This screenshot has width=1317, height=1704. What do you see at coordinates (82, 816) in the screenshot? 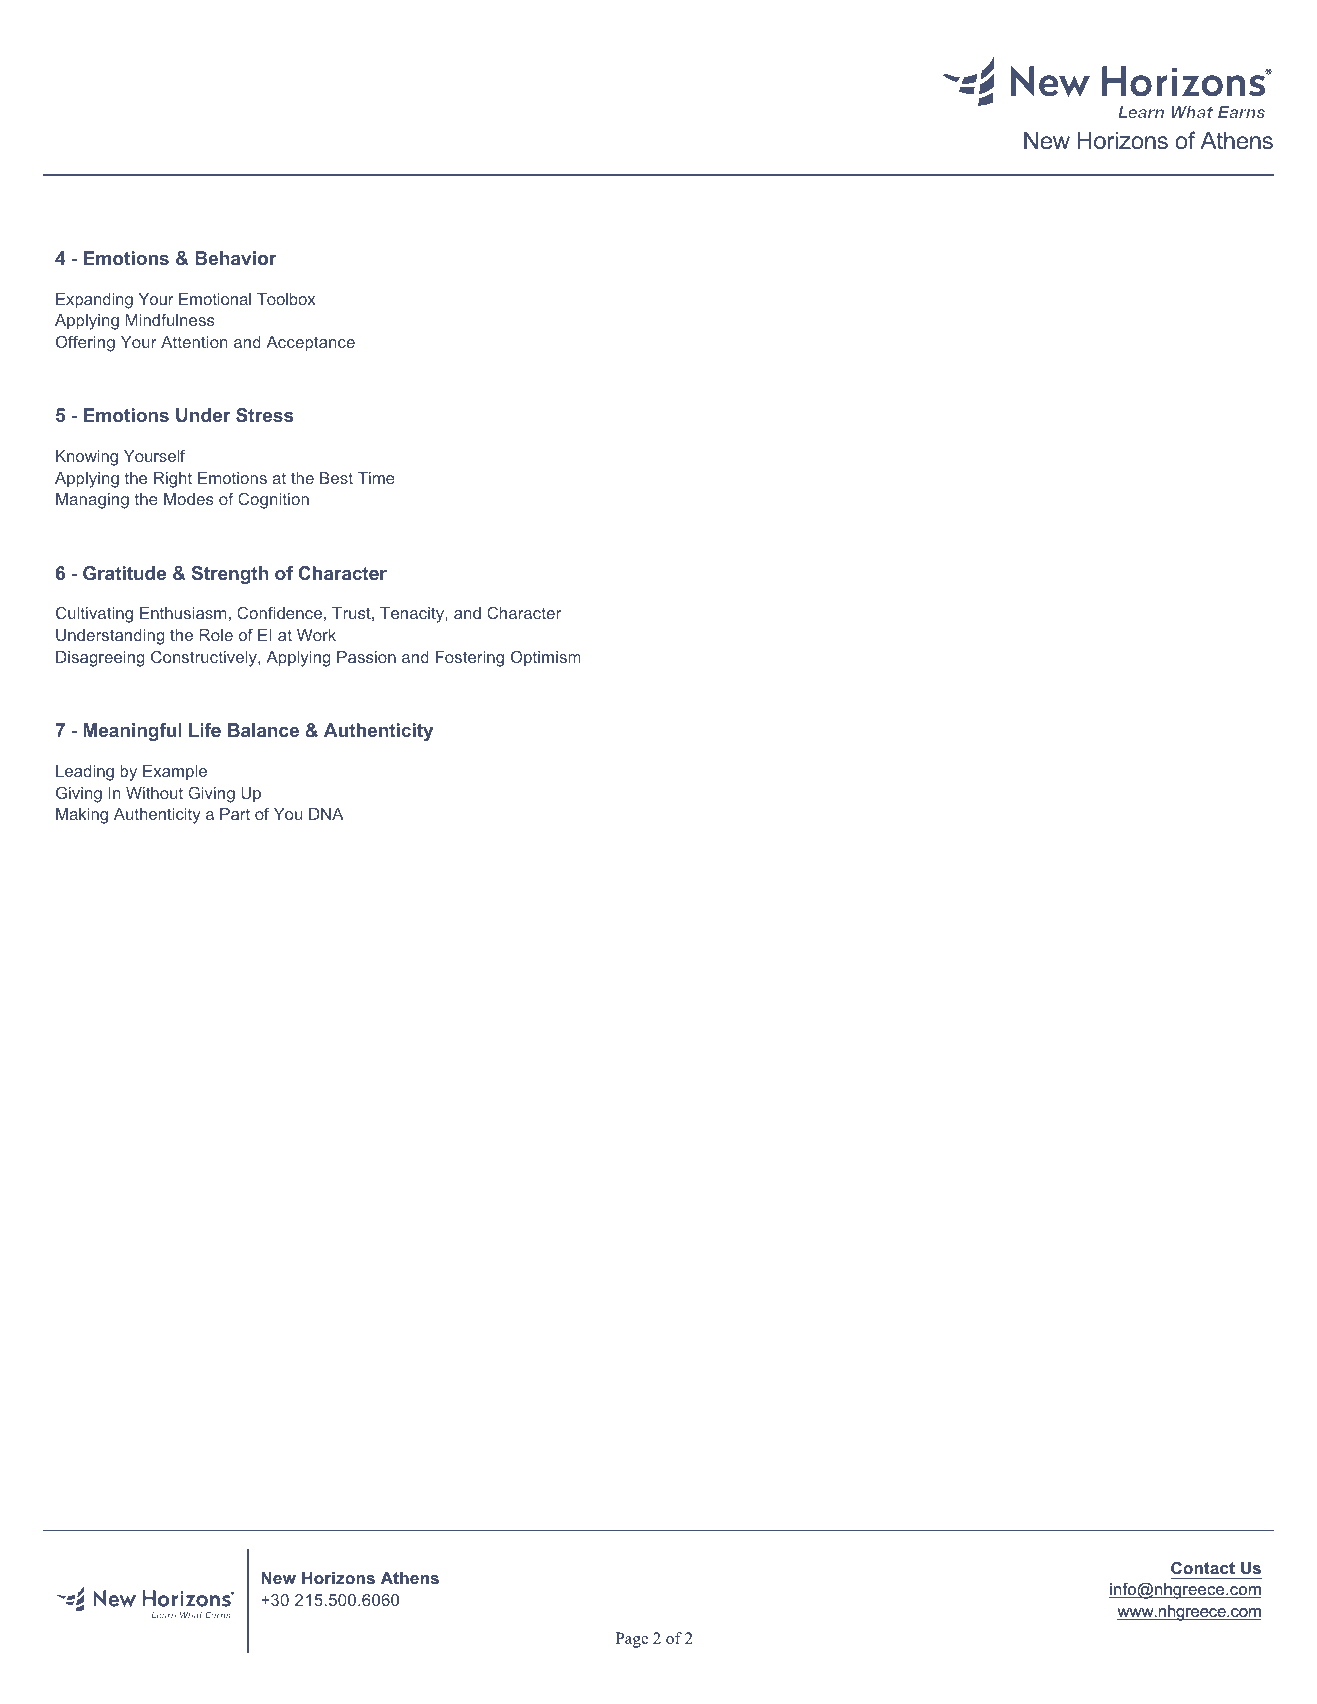
I see `Making` at bounding box center [82, 816].
